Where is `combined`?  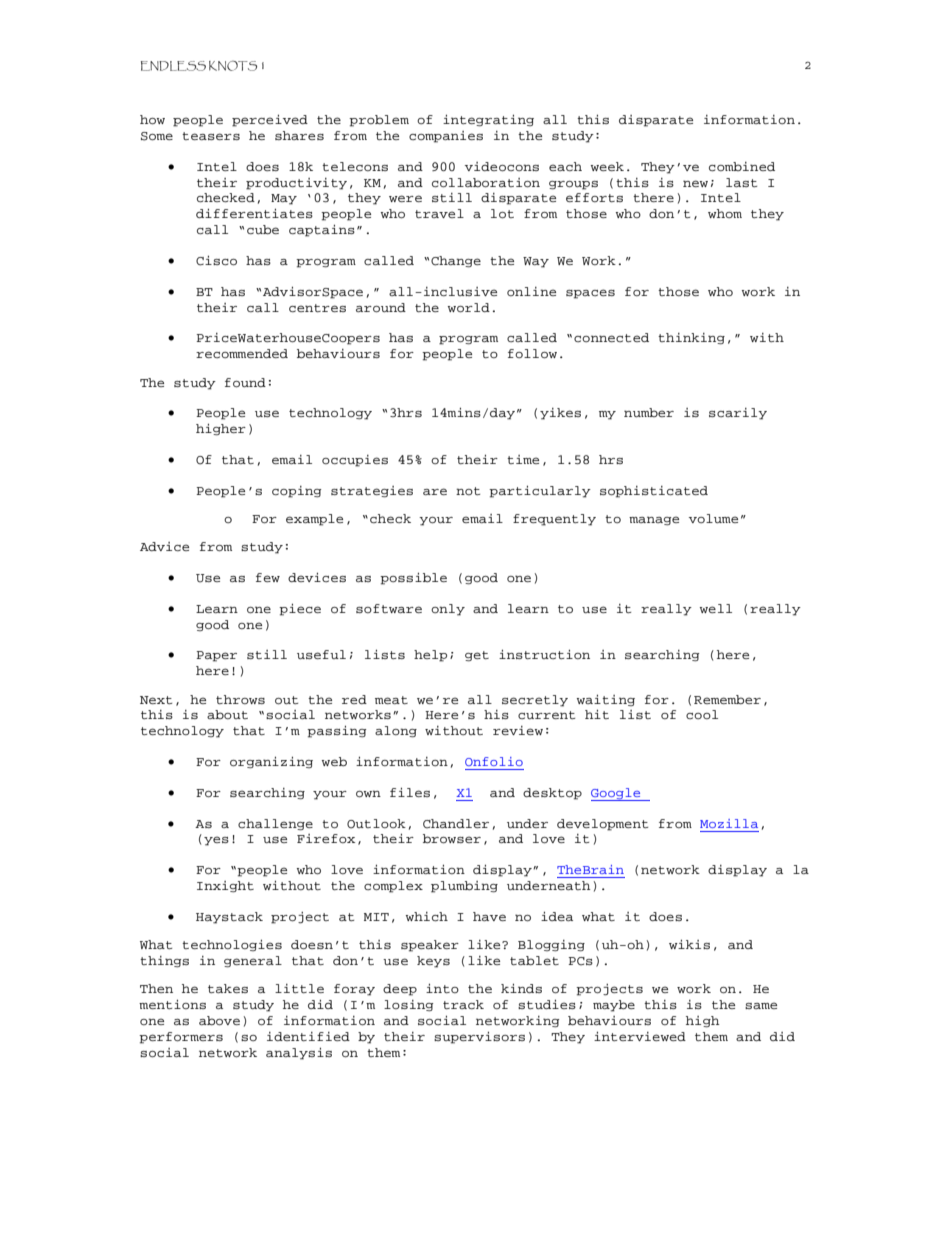 combined is located at coordinates (742, 166).
